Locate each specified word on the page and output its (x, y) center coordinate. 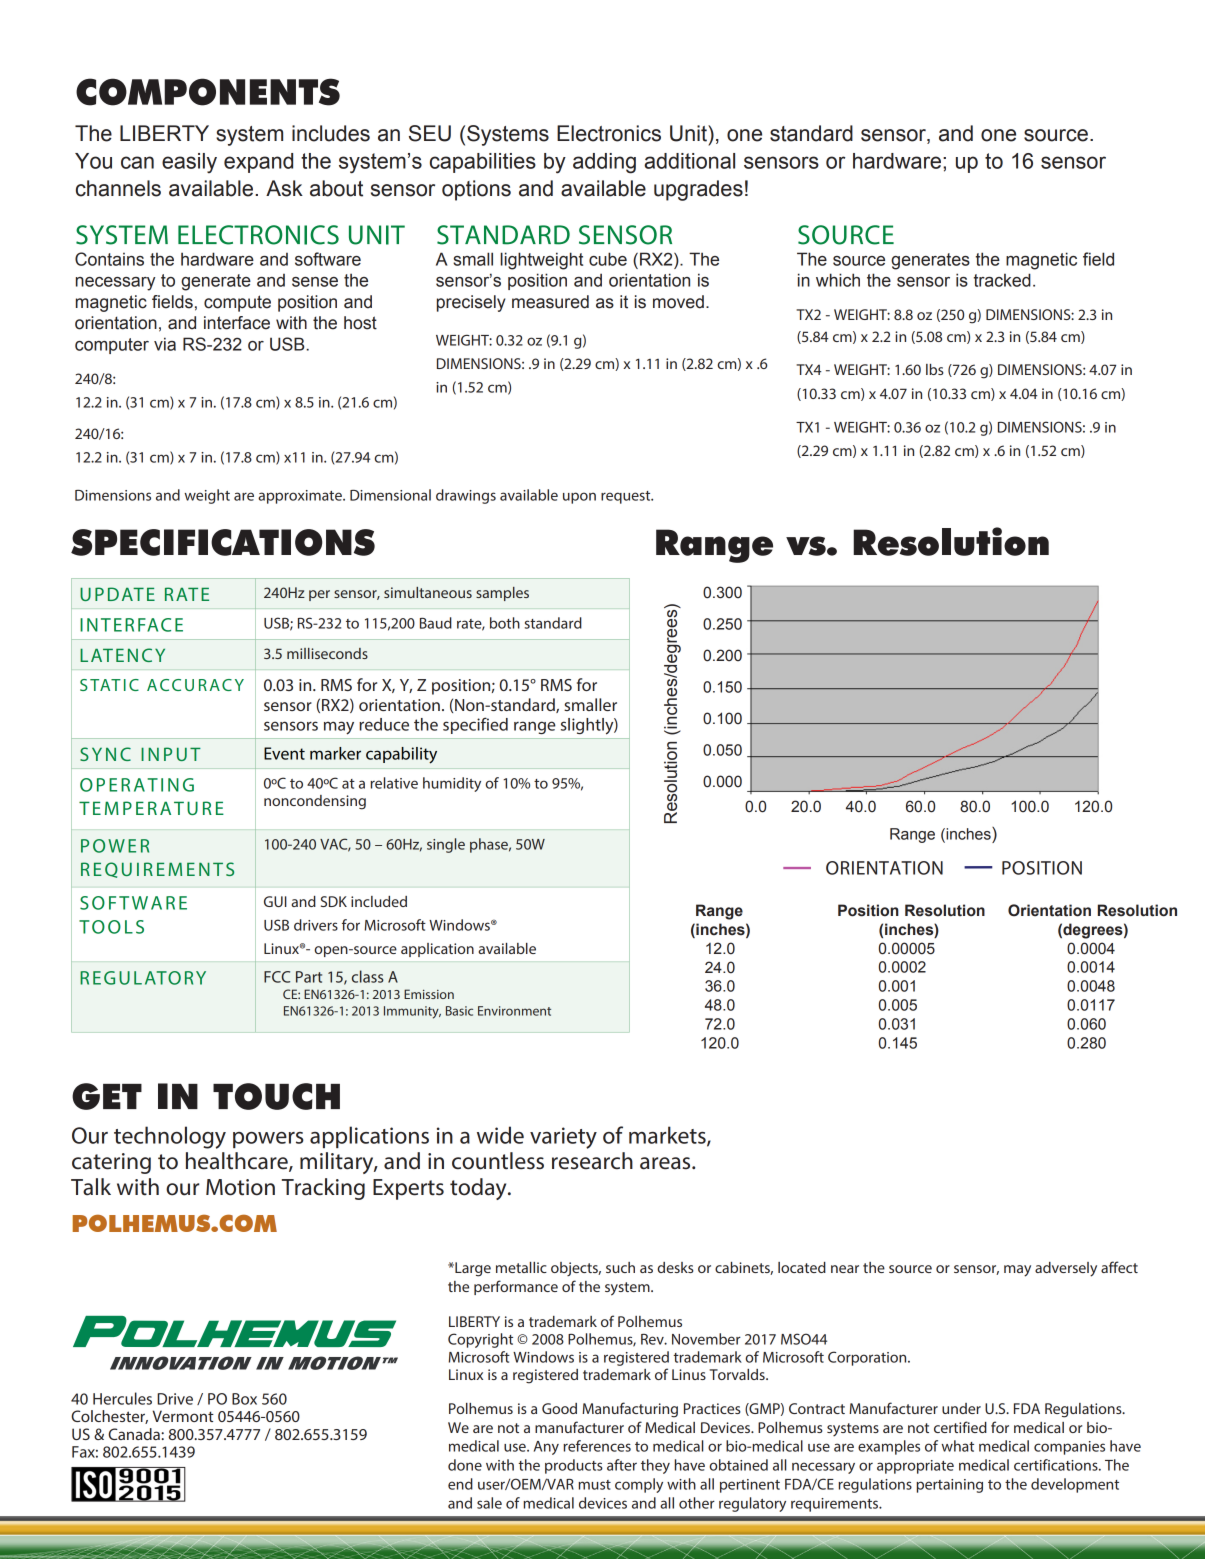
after (622, 1465)
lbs (935, 369)
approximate (301, 497)
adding (604, 163)
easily (189, 163)
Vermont (183, 1416)
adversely (1066, 1269)
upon (579, 498)
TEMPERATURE (151, 808)
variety (563, 1138)
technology (170, 1137)
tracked (1002, 280)
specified (475, 725)
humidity (452, 784)
